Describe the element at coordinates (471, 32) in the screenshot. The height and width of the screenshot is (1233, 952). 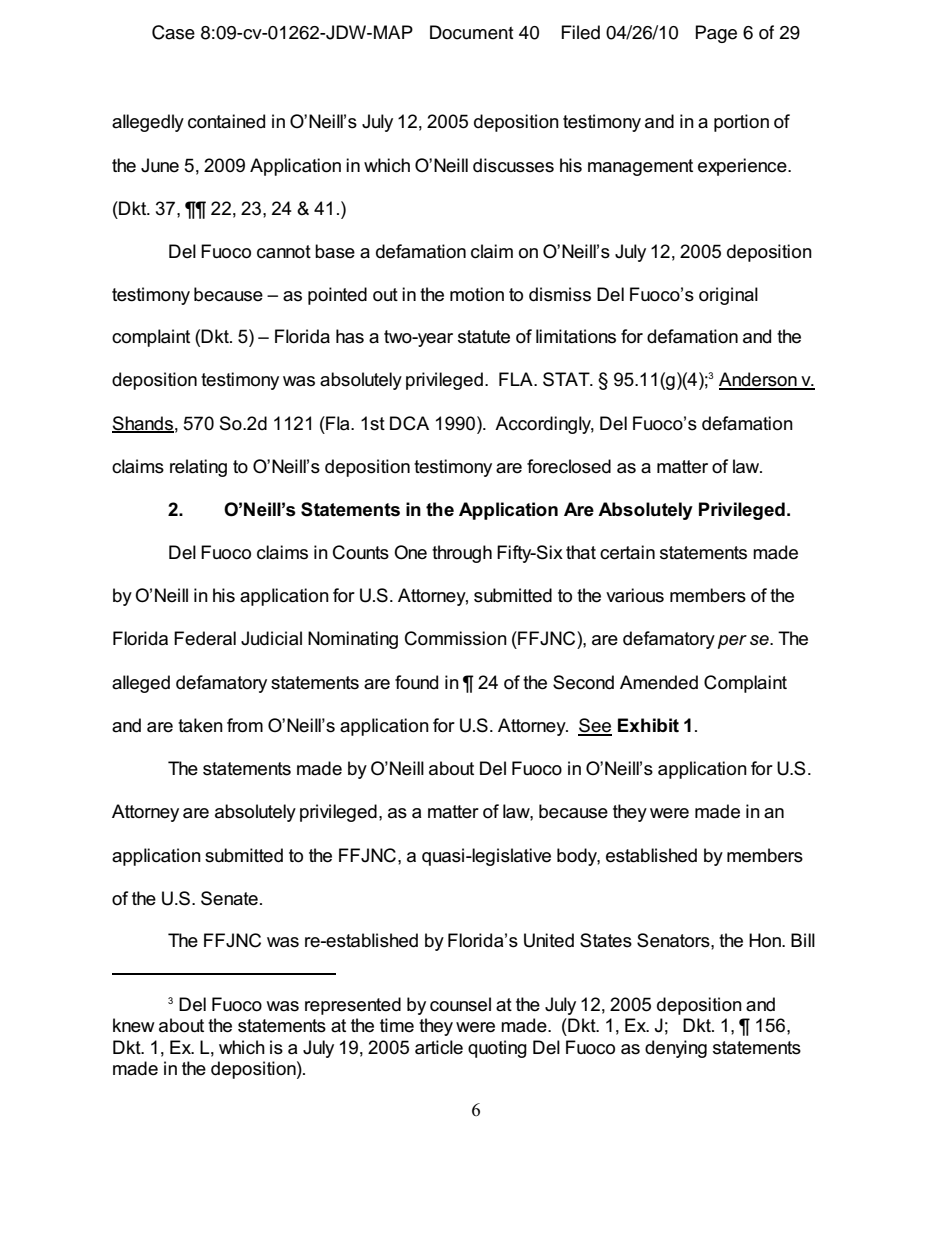
I see `Document` at that location.
